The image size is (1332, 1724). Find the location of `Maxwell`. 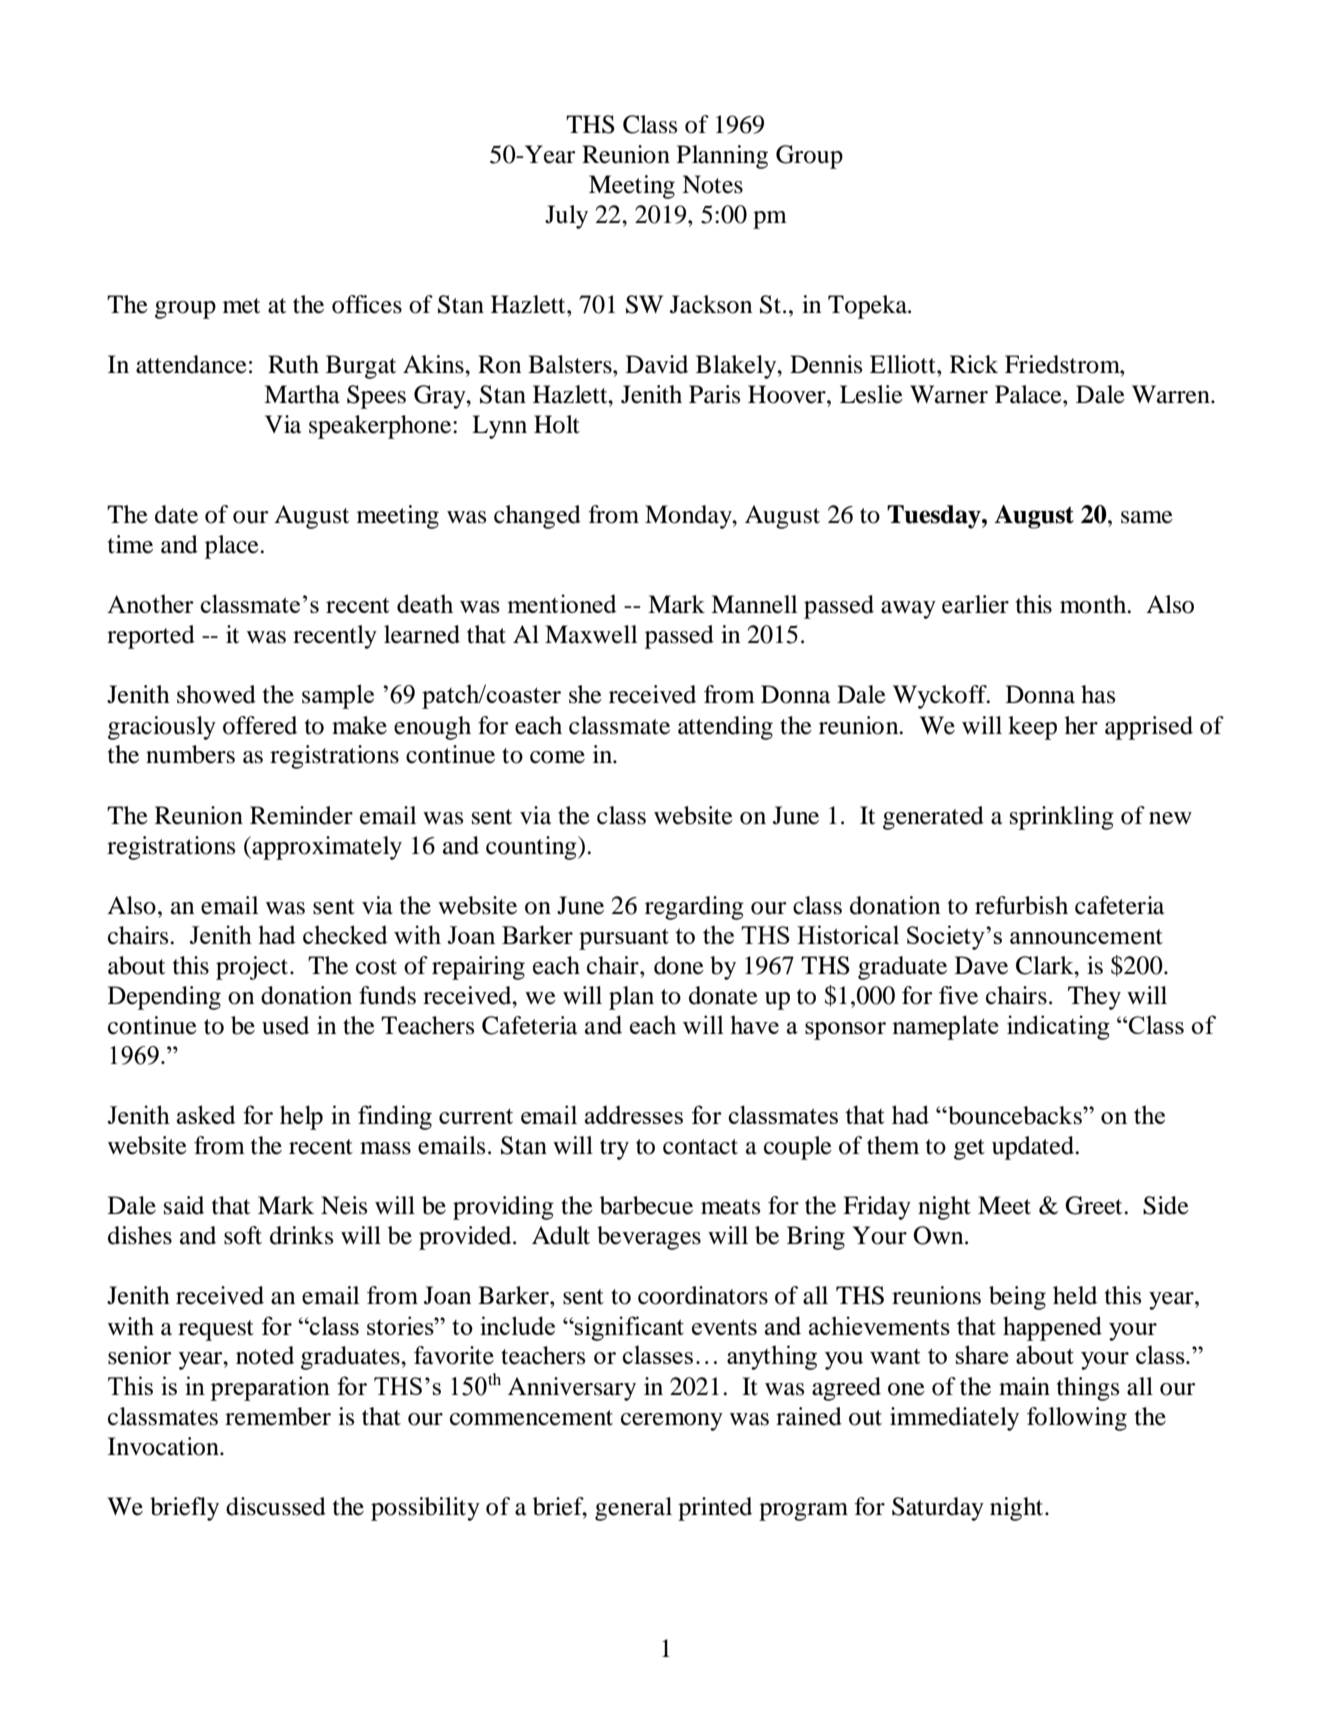

Maxwell is located at coordinates (591, 634).
